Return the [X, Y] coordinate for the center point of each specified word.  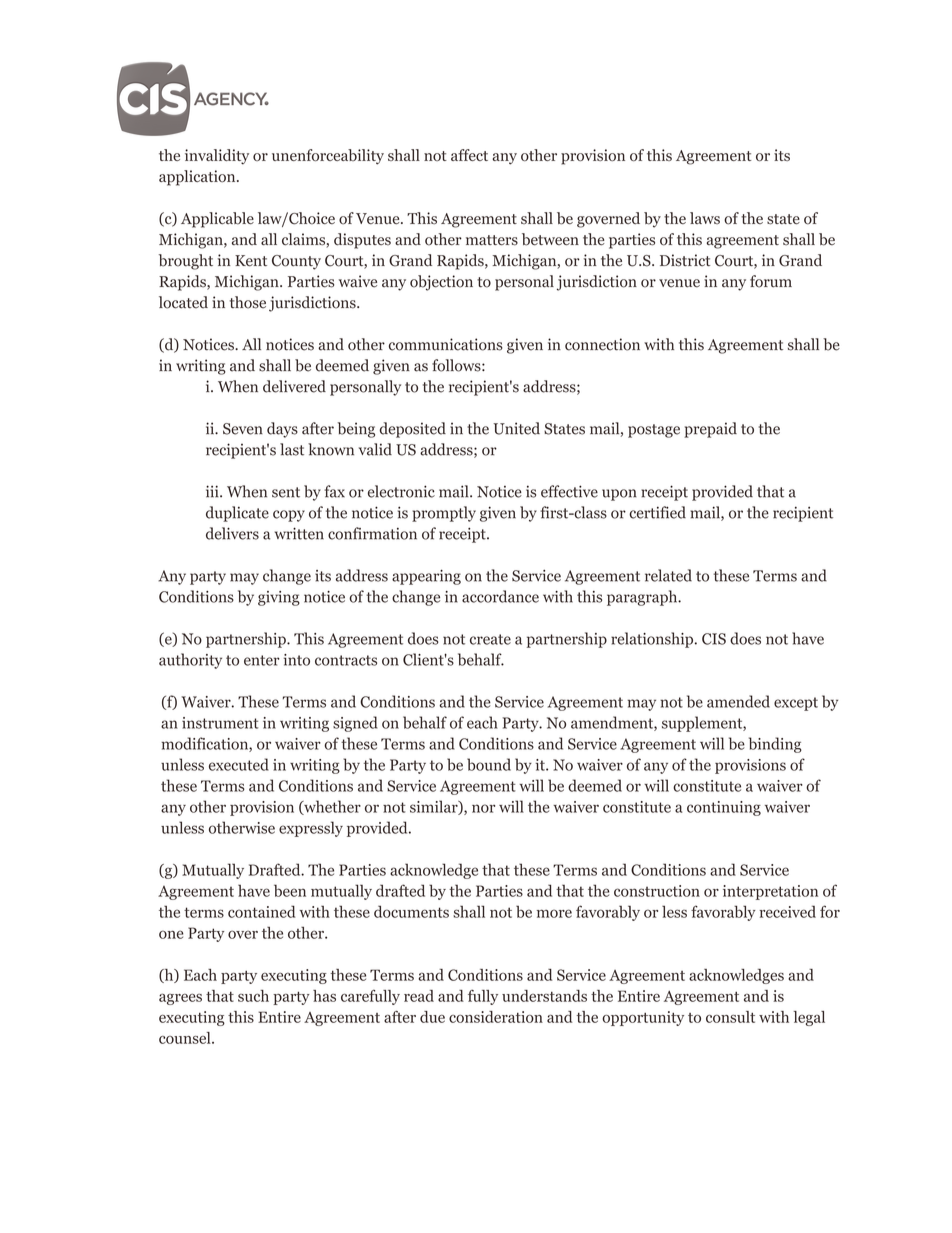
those [248, 302]
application [198, 178]
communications [446, 344]
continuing [724, 808]
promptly [444, 514]
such [253, 996]
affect [469, 155]
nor [483, 808]
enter [262, 660]
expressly [311, 829]
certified [657, 512]
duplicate [237, 514]
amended [738, 701]
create [490, 639]
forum [771, 281]
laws [705, 218]
